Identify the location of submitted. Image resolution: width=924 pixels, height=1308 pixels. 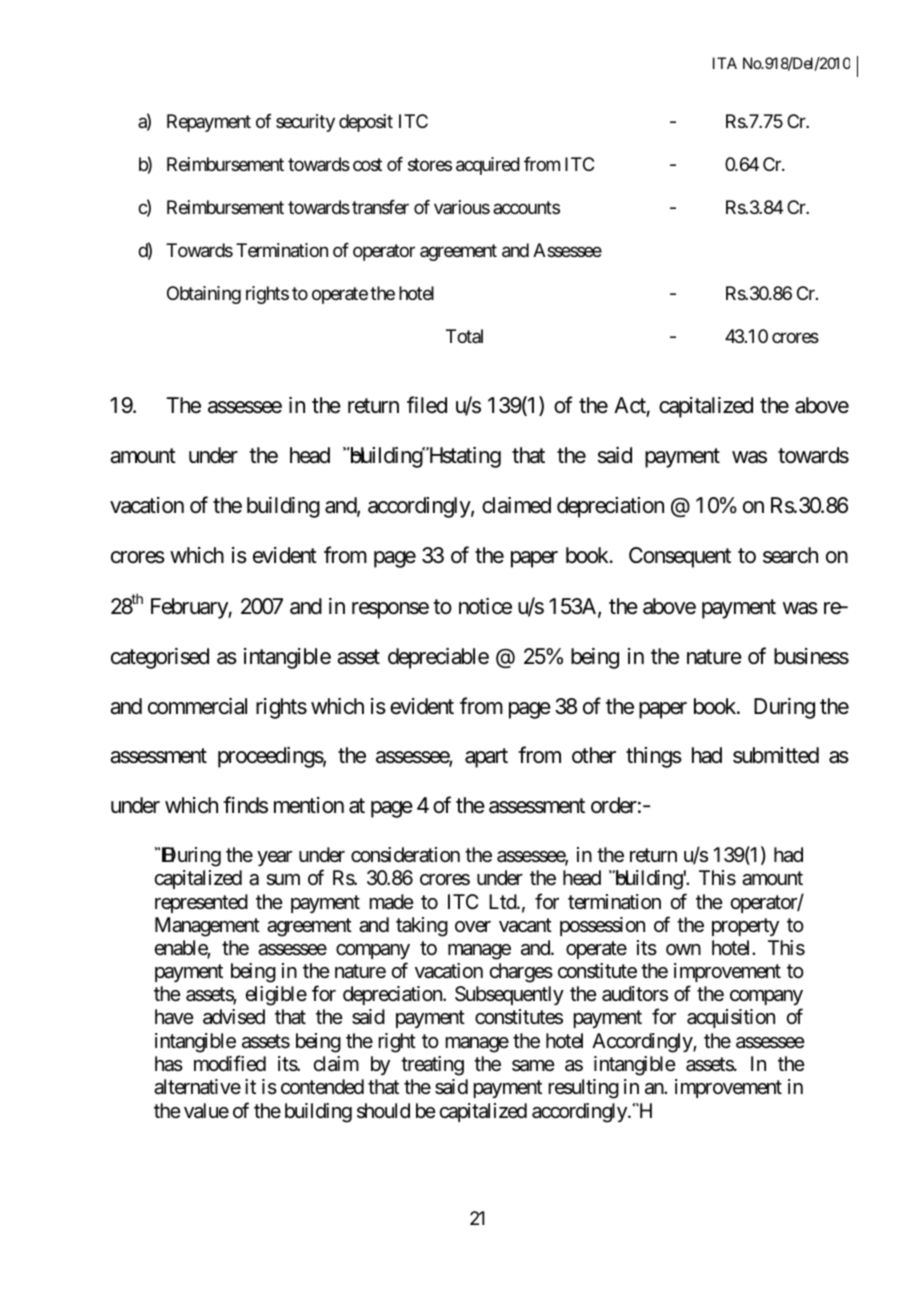
(776, 755).
